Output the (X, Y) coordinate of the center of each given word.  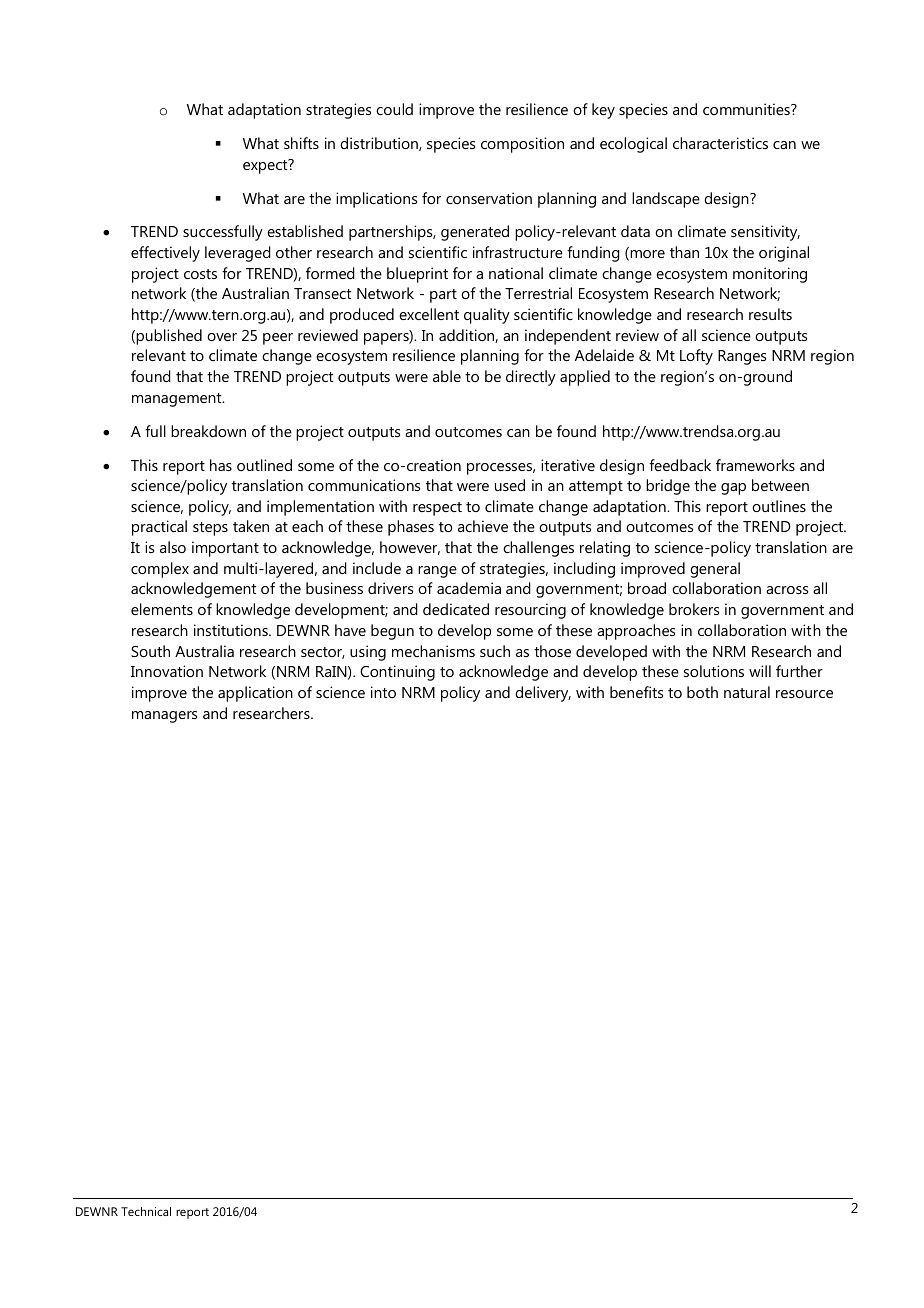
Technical (146, 1211)
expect (266, 166)
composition (522, 145)
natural (747, 692)
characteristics (720, 143)
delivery (543, 694)
